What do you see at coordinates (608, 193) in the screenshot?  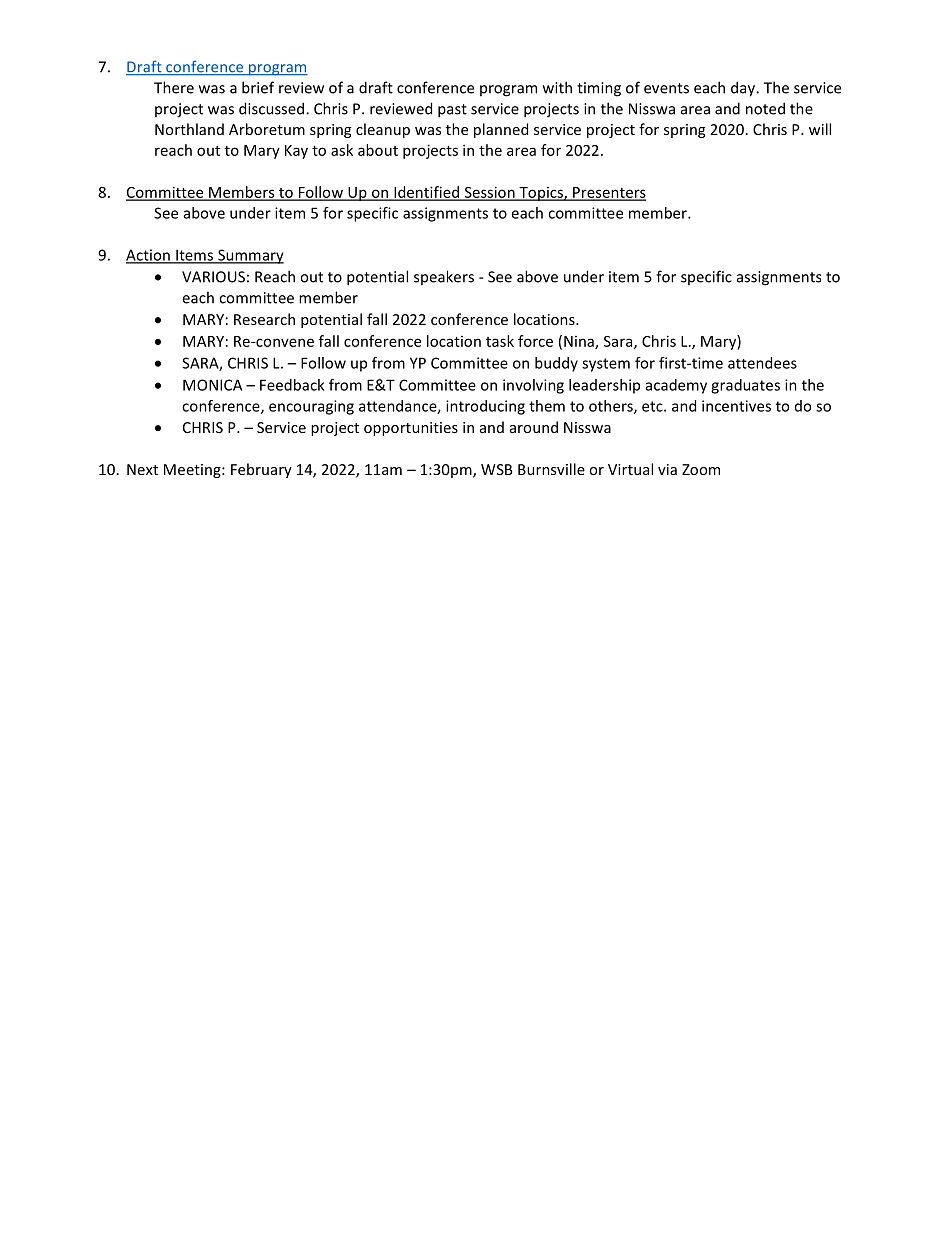 I see `Presenters` at bounding box center [608, 193].
